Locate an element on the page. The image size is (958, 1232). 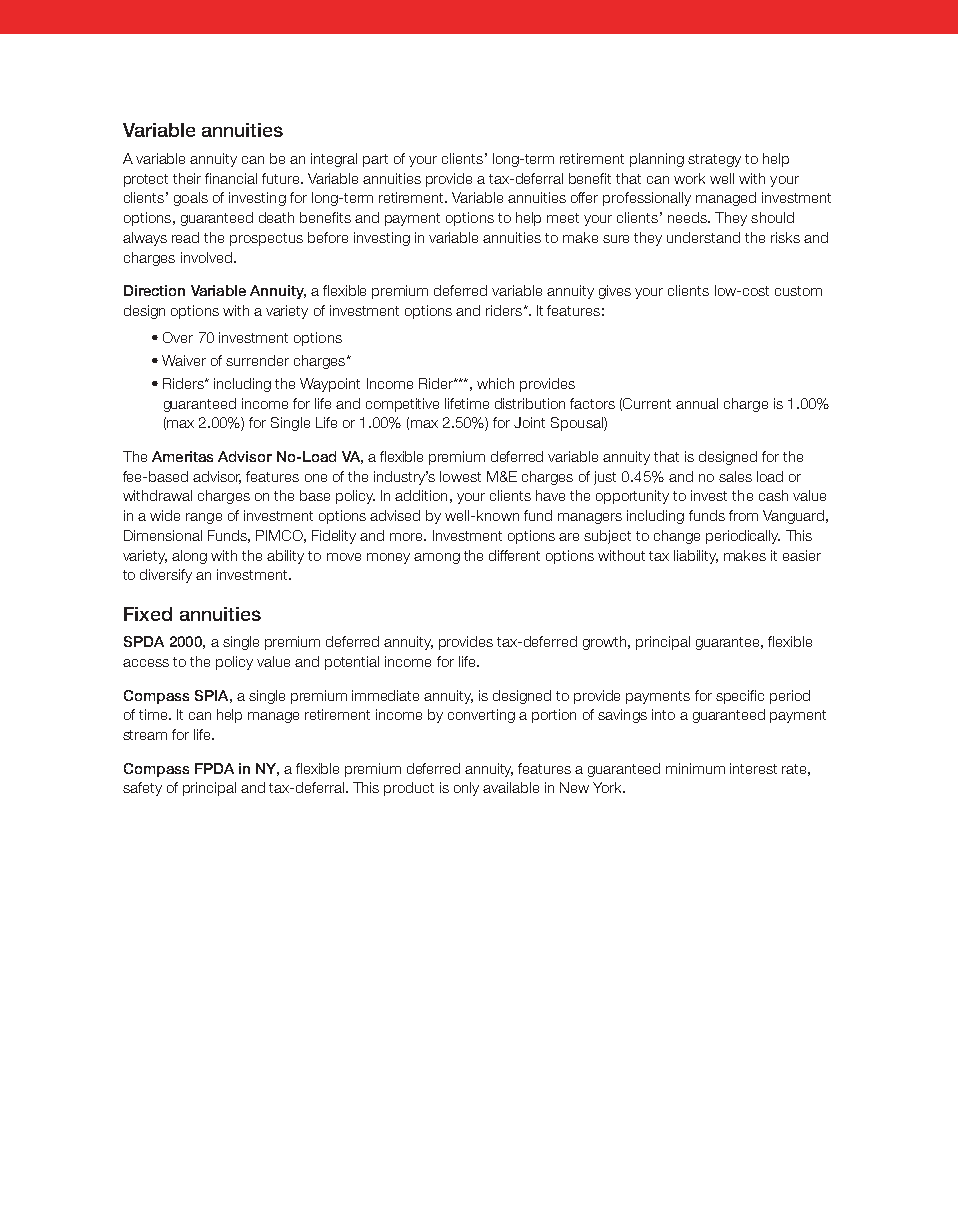
gives is located at coordinates (615, 292).
